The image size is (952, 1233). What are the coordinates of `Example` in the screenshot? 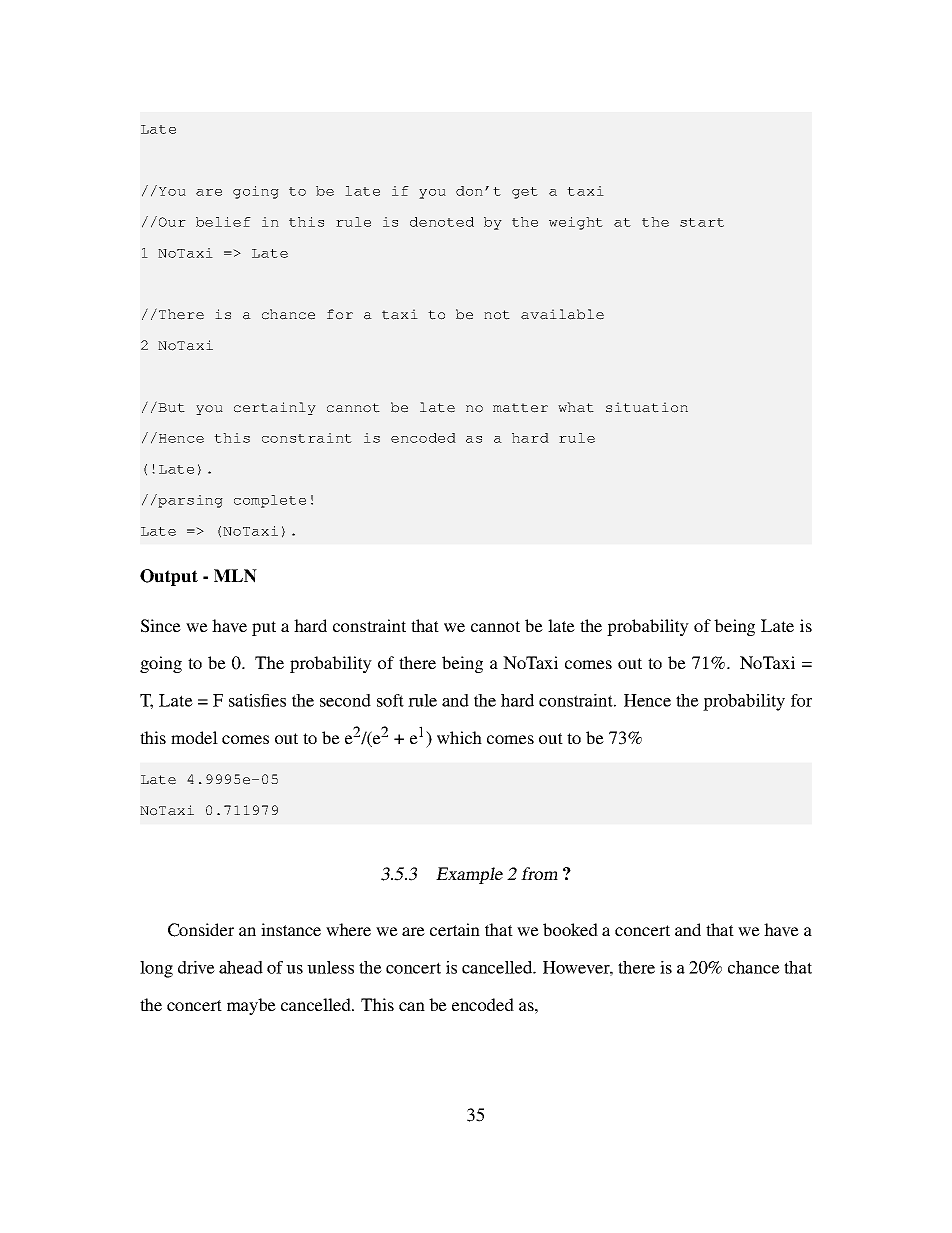 It's located at (469, 875).
